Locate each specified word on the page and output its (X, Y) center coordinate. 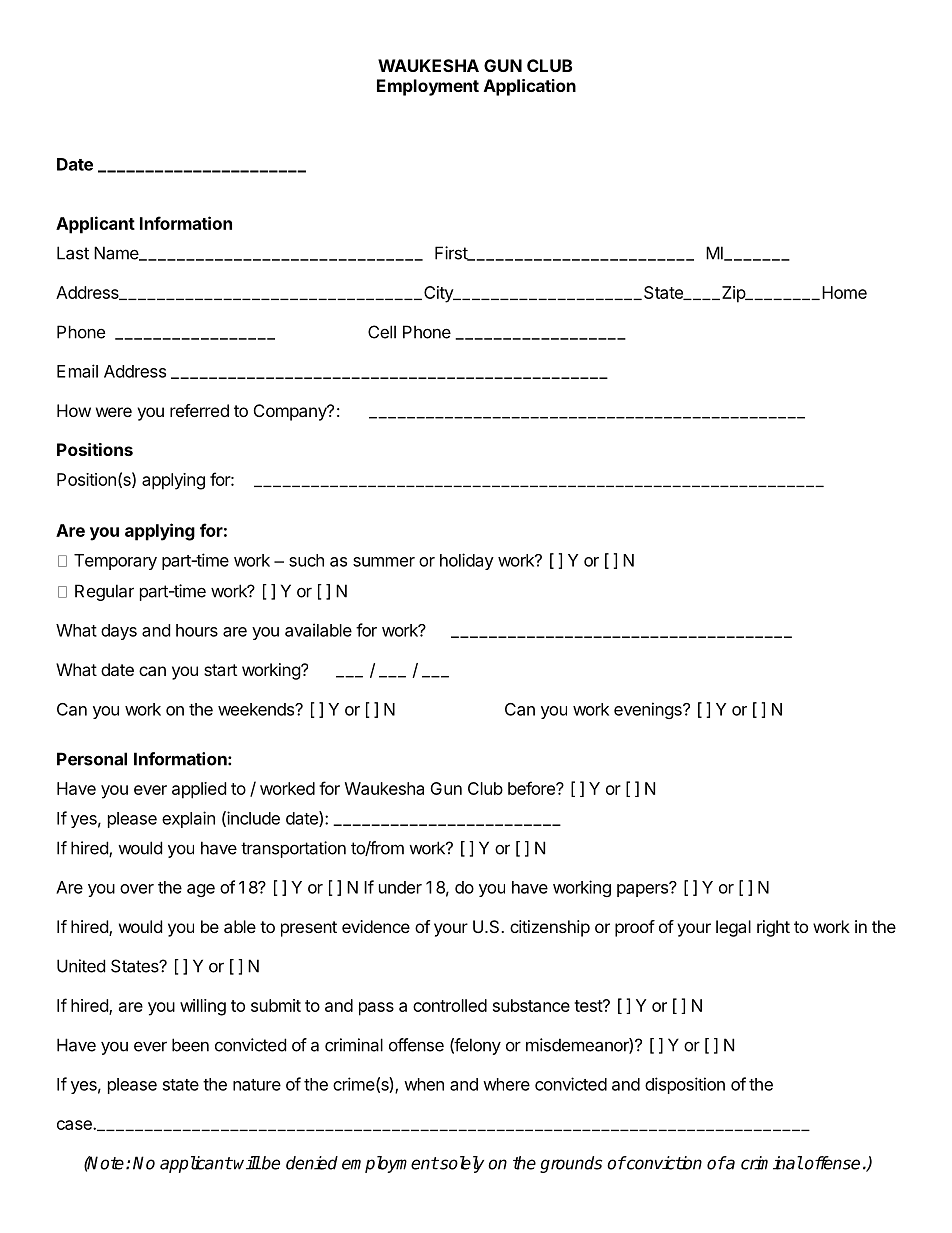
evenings (649, 710)
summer (384, 562)
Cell (382, 332)
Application (530, 87)
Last (73, 253)
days (119, 632)
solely (461, 1164)
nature (257, 1085)
